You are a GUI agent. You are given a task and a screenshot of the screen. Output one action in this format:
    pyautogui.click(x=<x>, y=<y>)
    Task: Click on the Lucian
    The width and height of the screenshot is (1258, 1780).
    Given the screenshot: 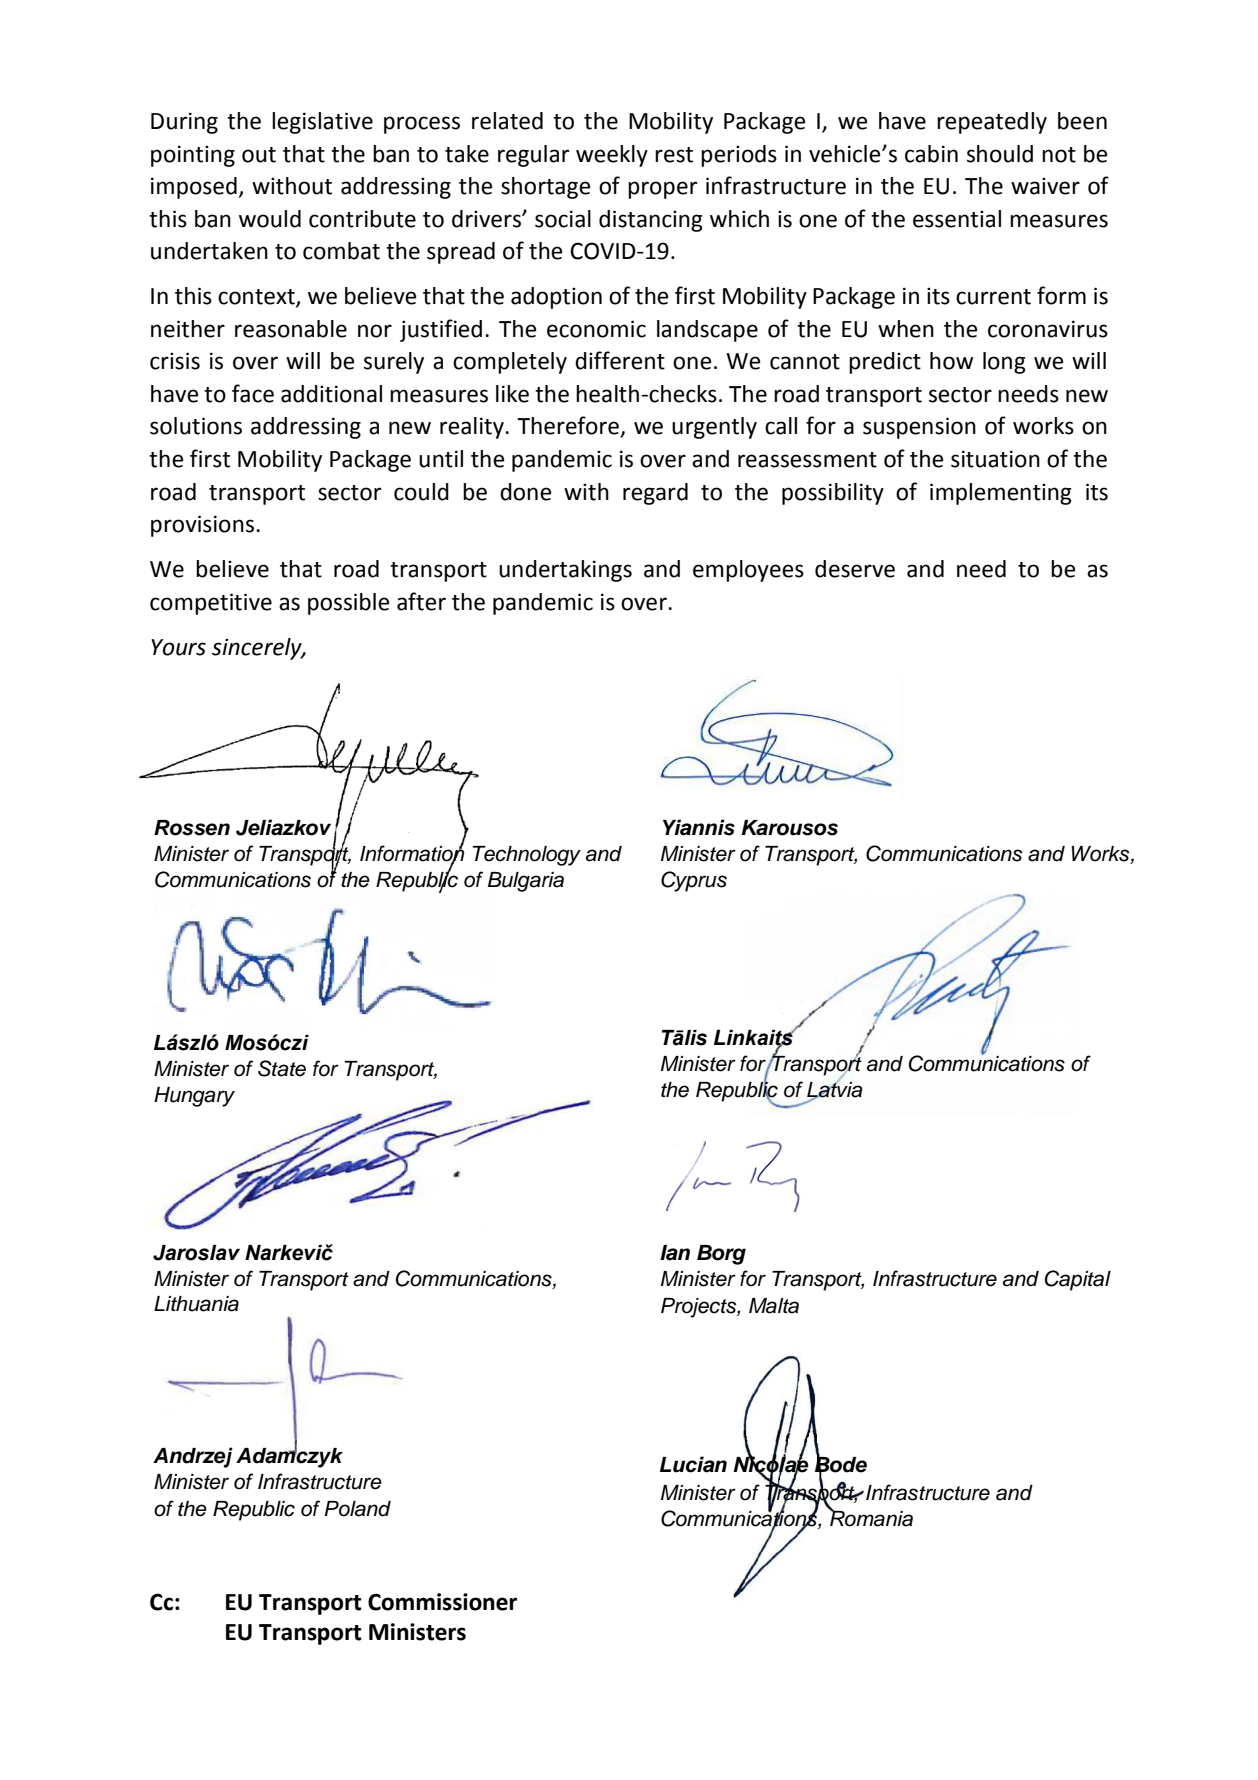 What is the action you would take?
    pyautogui.click(x=693, y=1464)
